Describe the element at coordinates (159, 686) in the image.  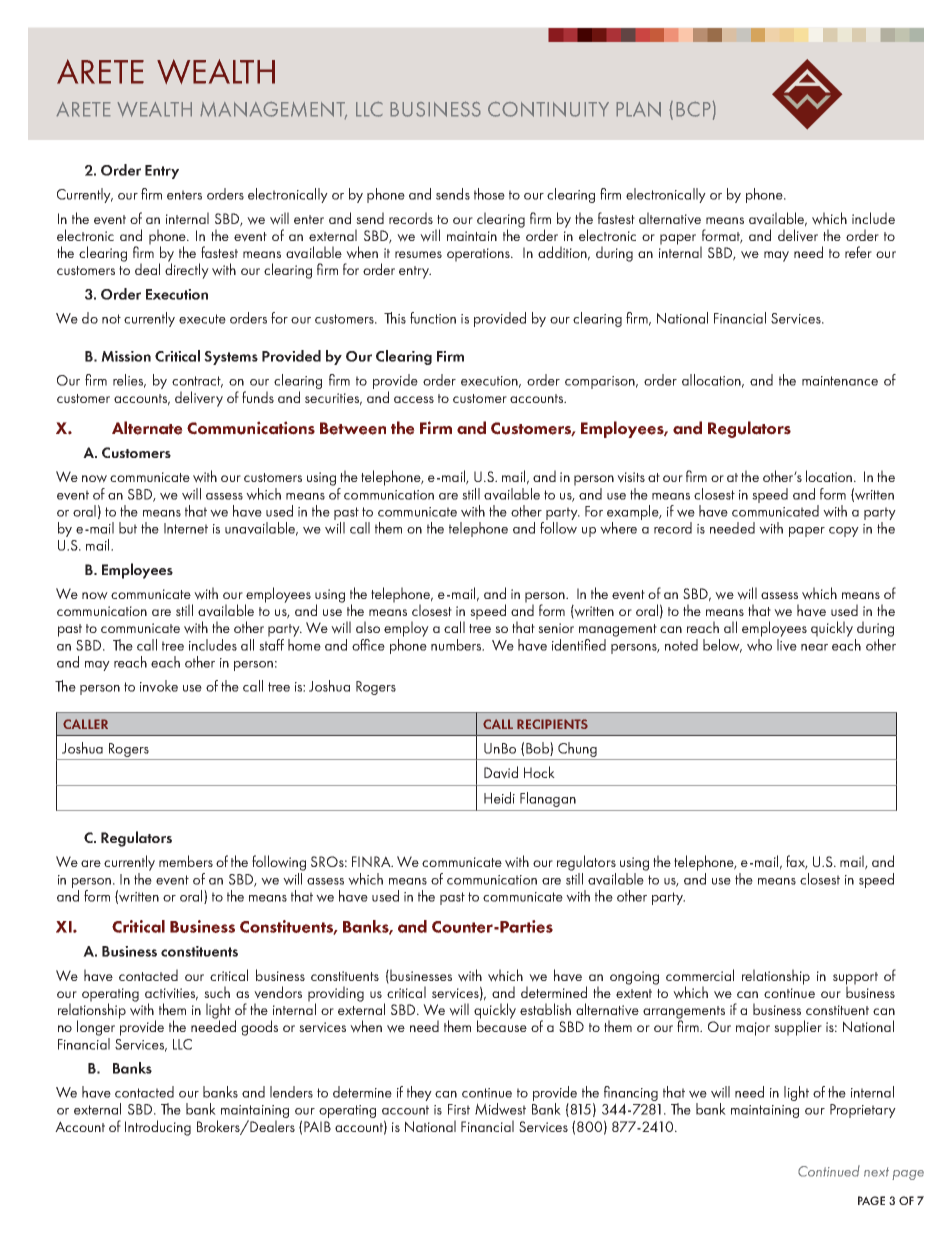
I see `invoke` at that location.
